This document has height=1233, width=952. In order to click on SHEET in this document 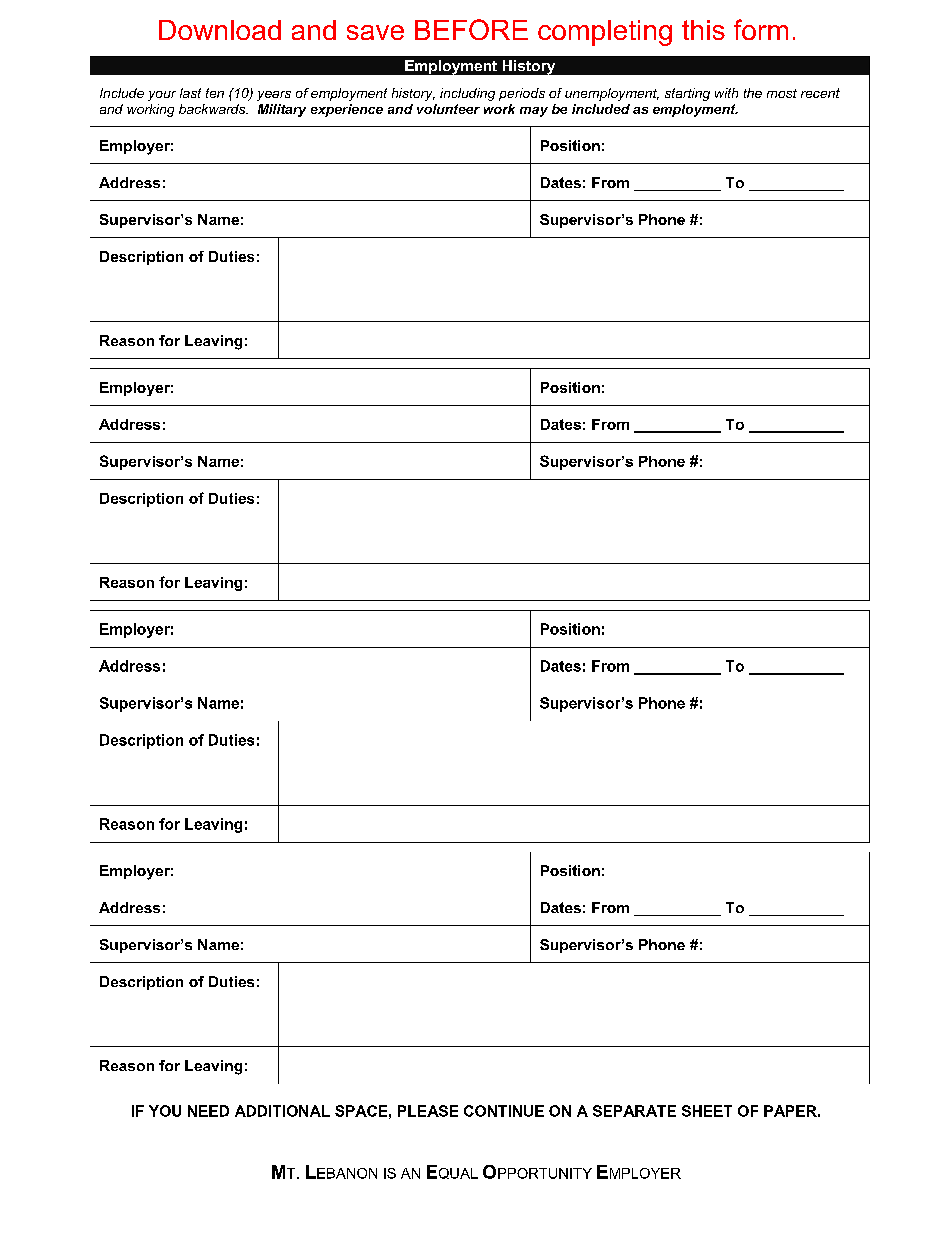, I will do `click(707, 1111)`.
